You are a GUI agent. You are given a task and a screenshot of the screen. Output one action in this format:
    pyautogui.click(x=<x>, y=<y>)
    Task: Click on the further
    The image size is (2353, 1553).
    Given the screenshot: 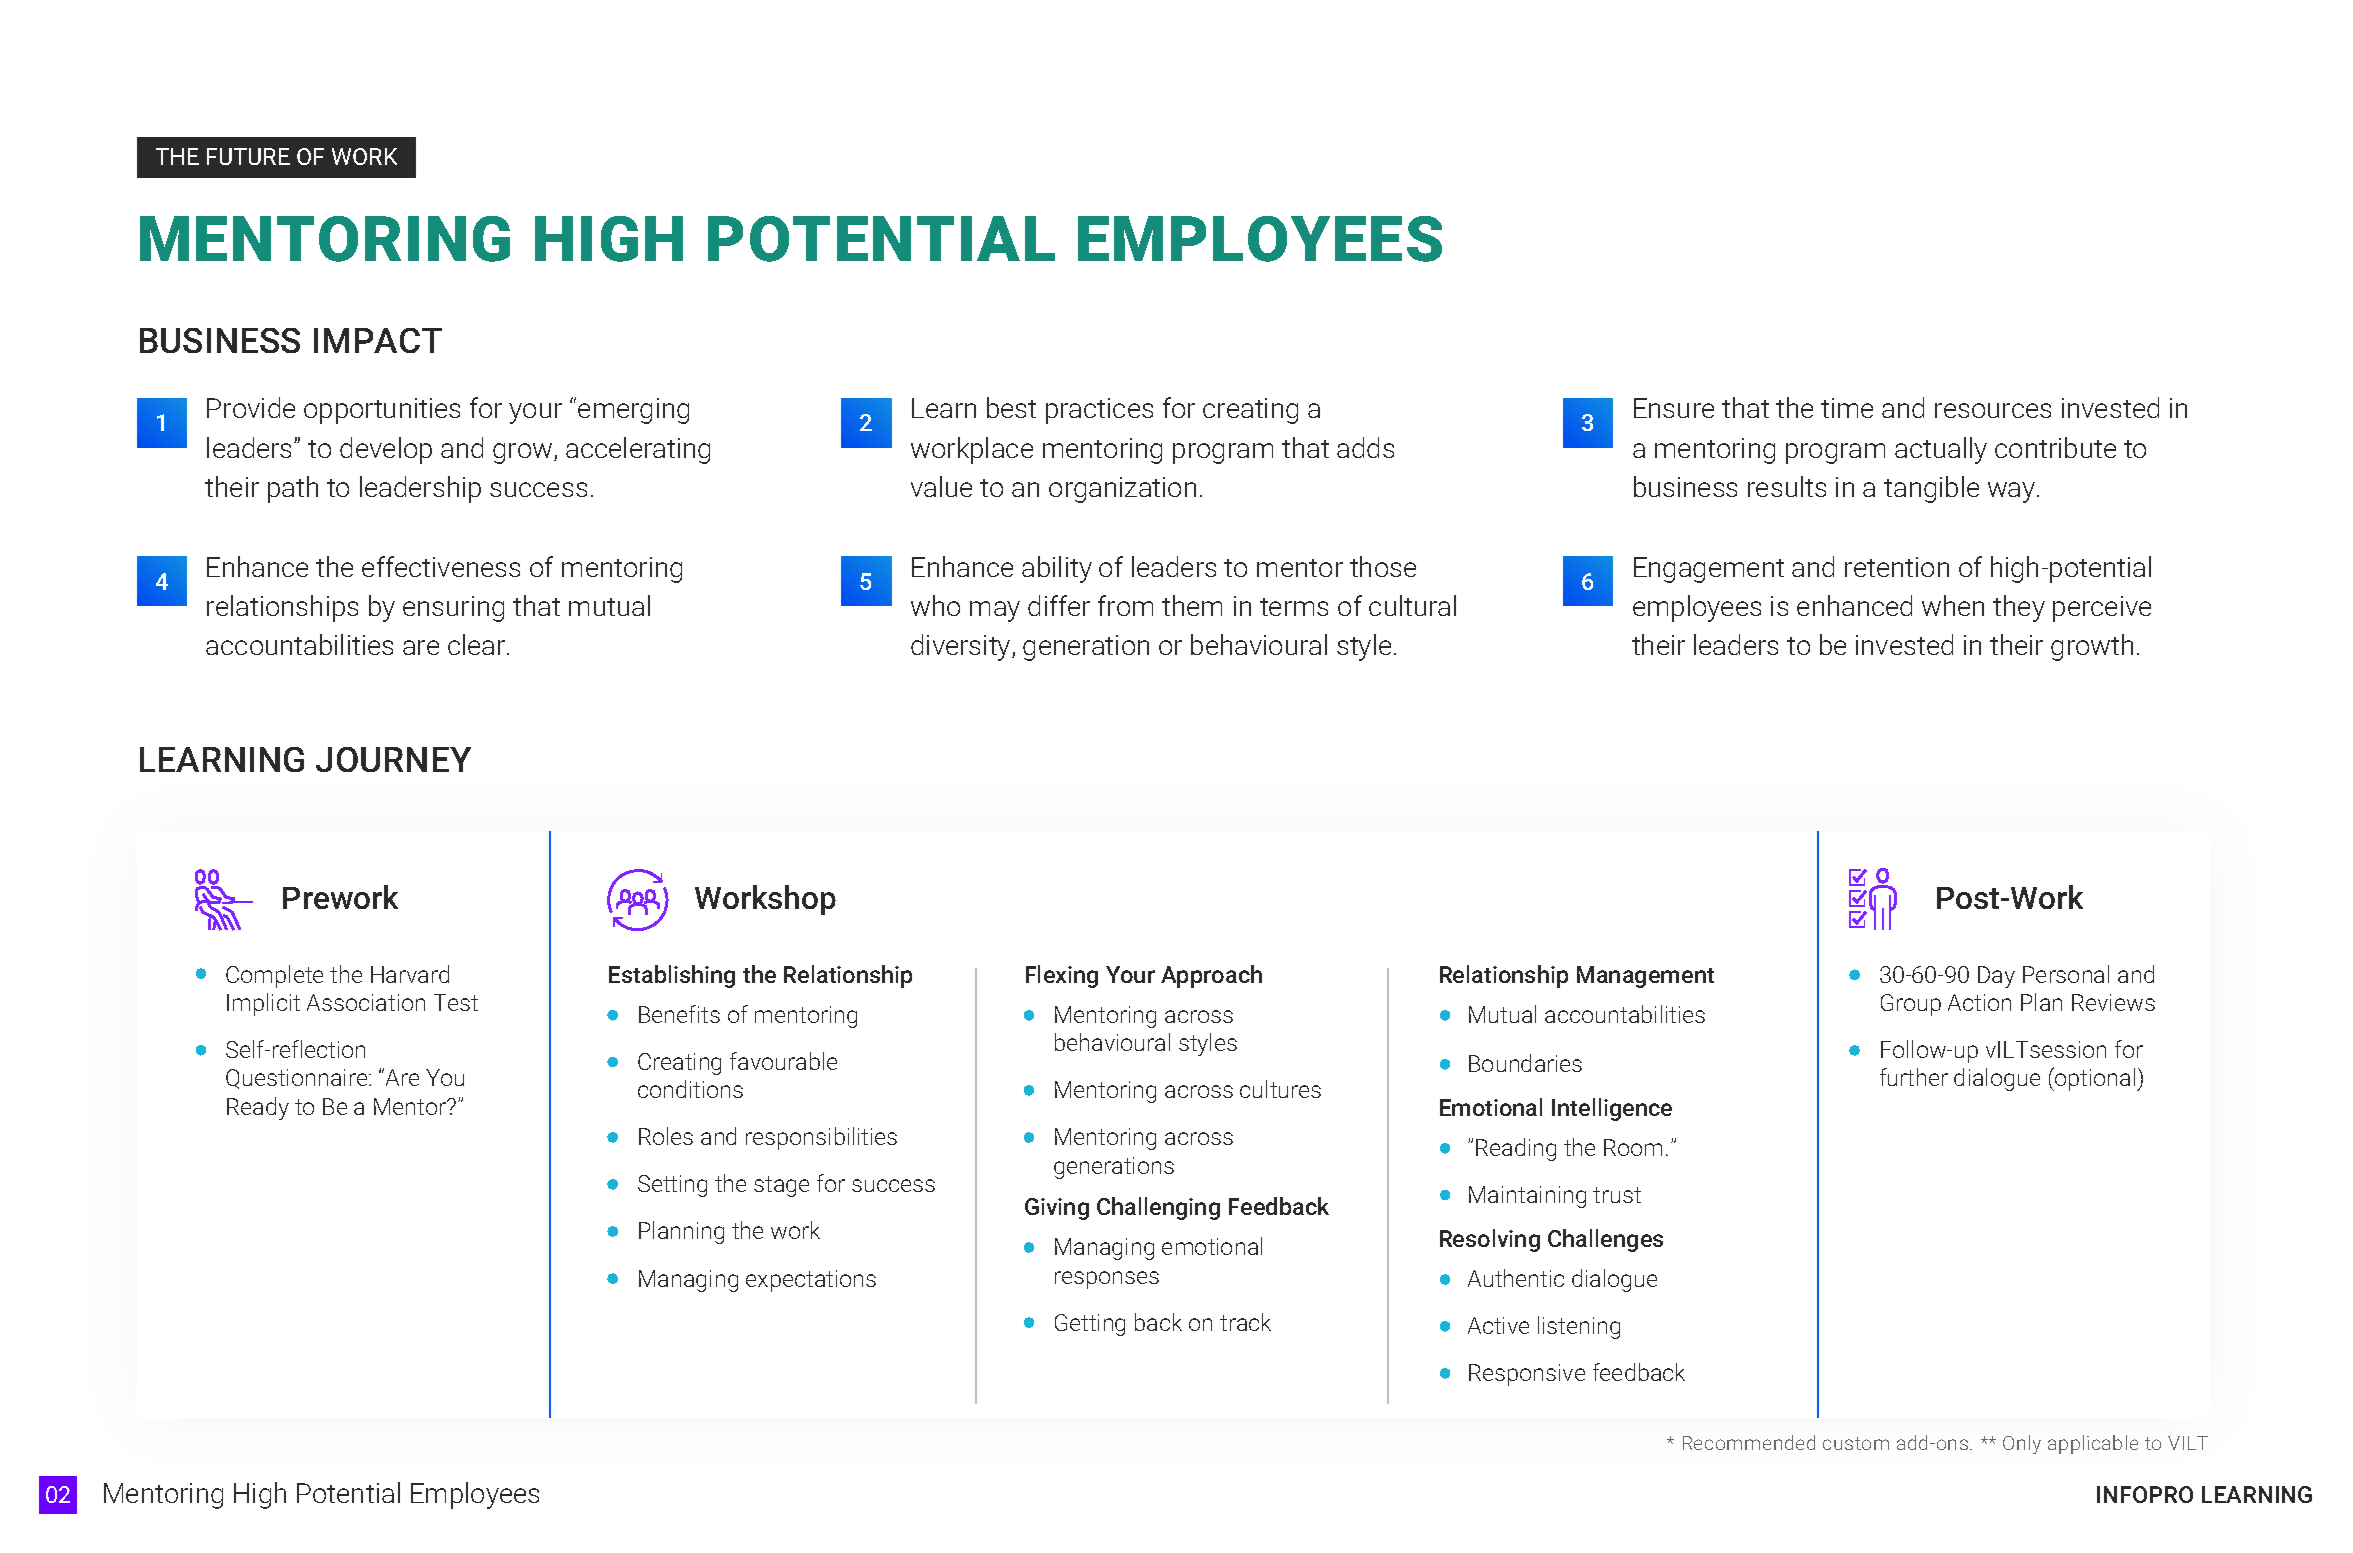 What is the action you would take?
    pyautogui.click(x=1914, y=1077)
